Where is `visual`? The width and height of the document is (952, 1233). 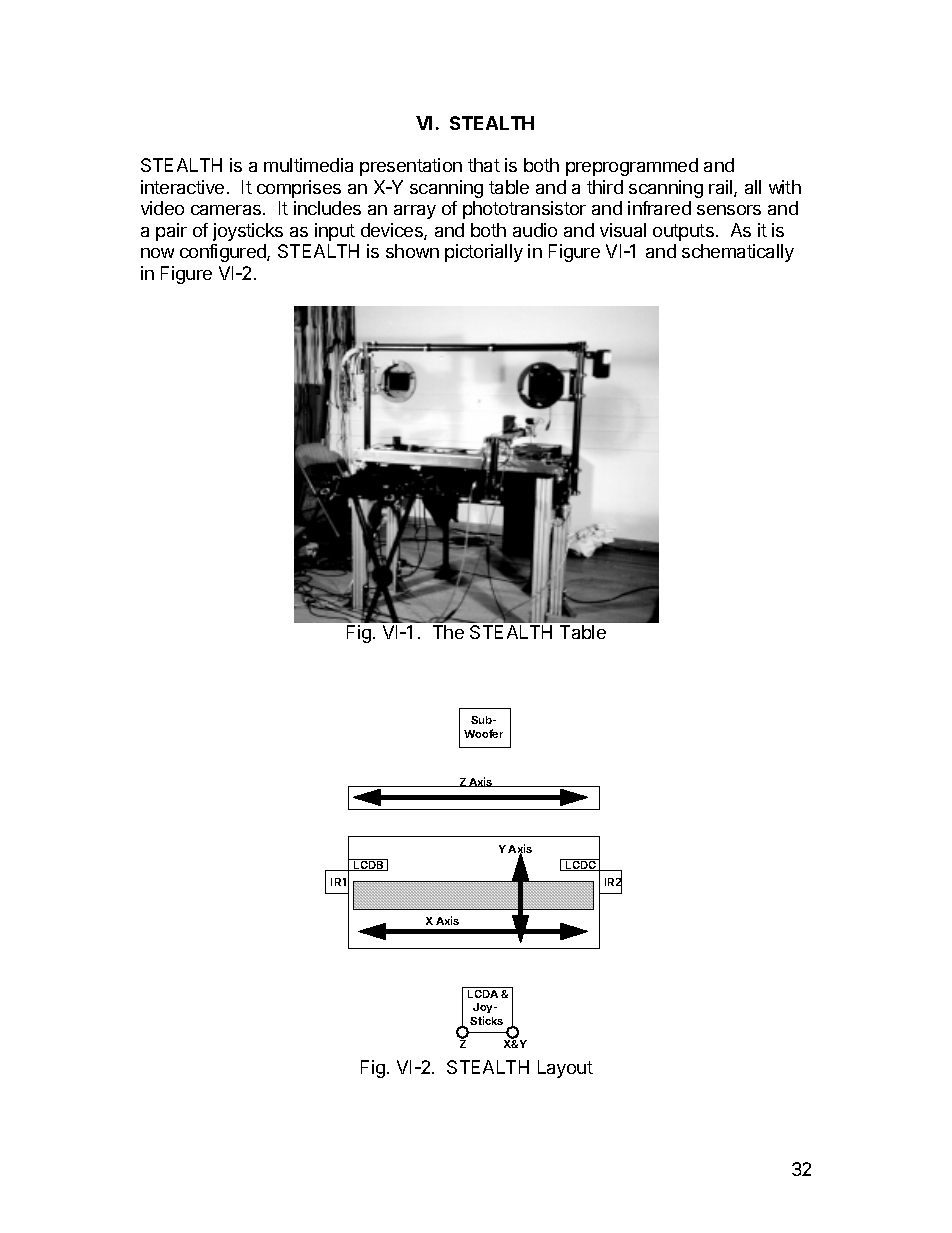
visual is located at coordinates (623, 230).
